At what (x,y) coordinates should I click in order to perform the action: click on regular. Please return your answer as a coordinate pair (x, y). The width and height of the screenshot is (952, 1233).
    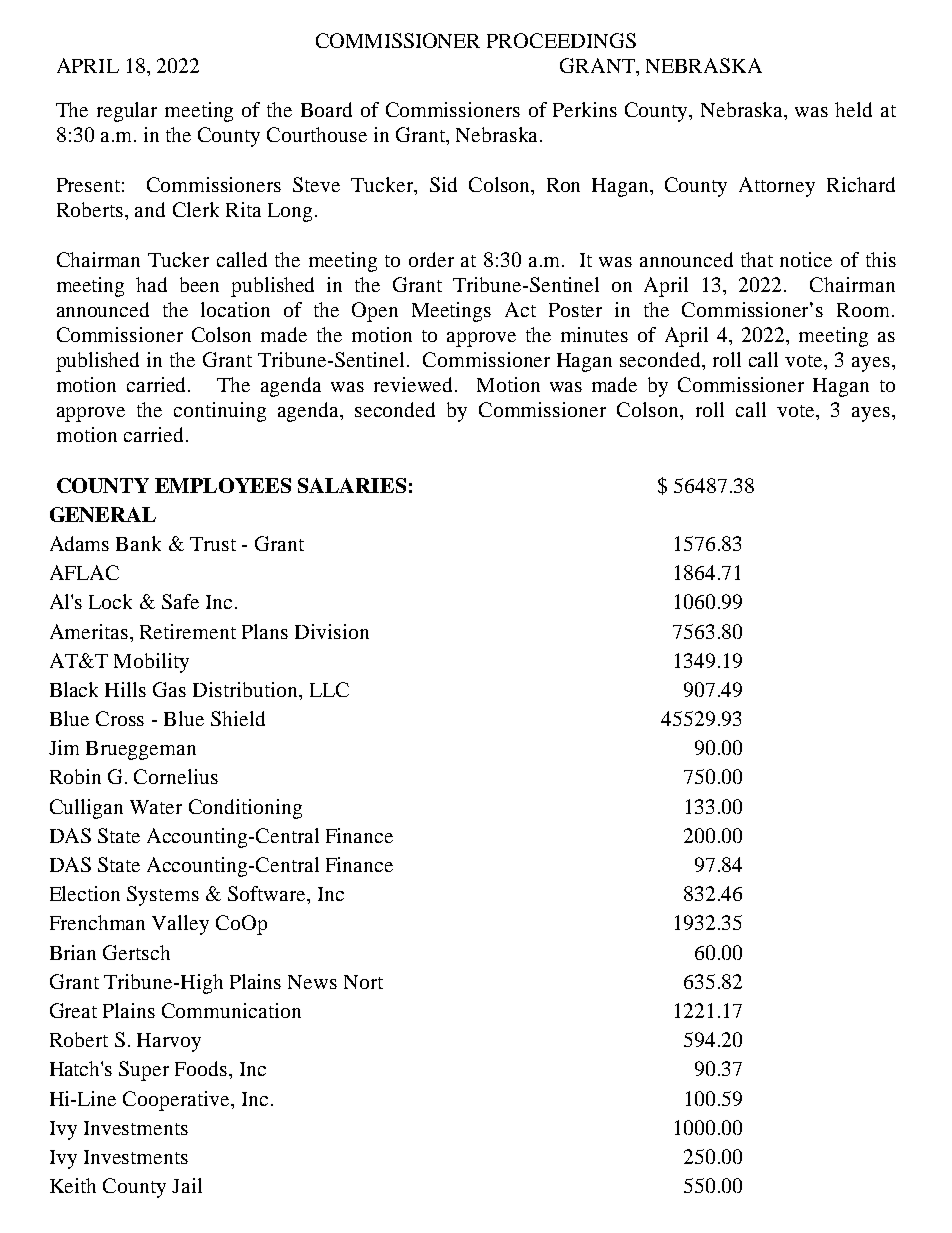
    Looking at the image, I should click on (127, 112).
